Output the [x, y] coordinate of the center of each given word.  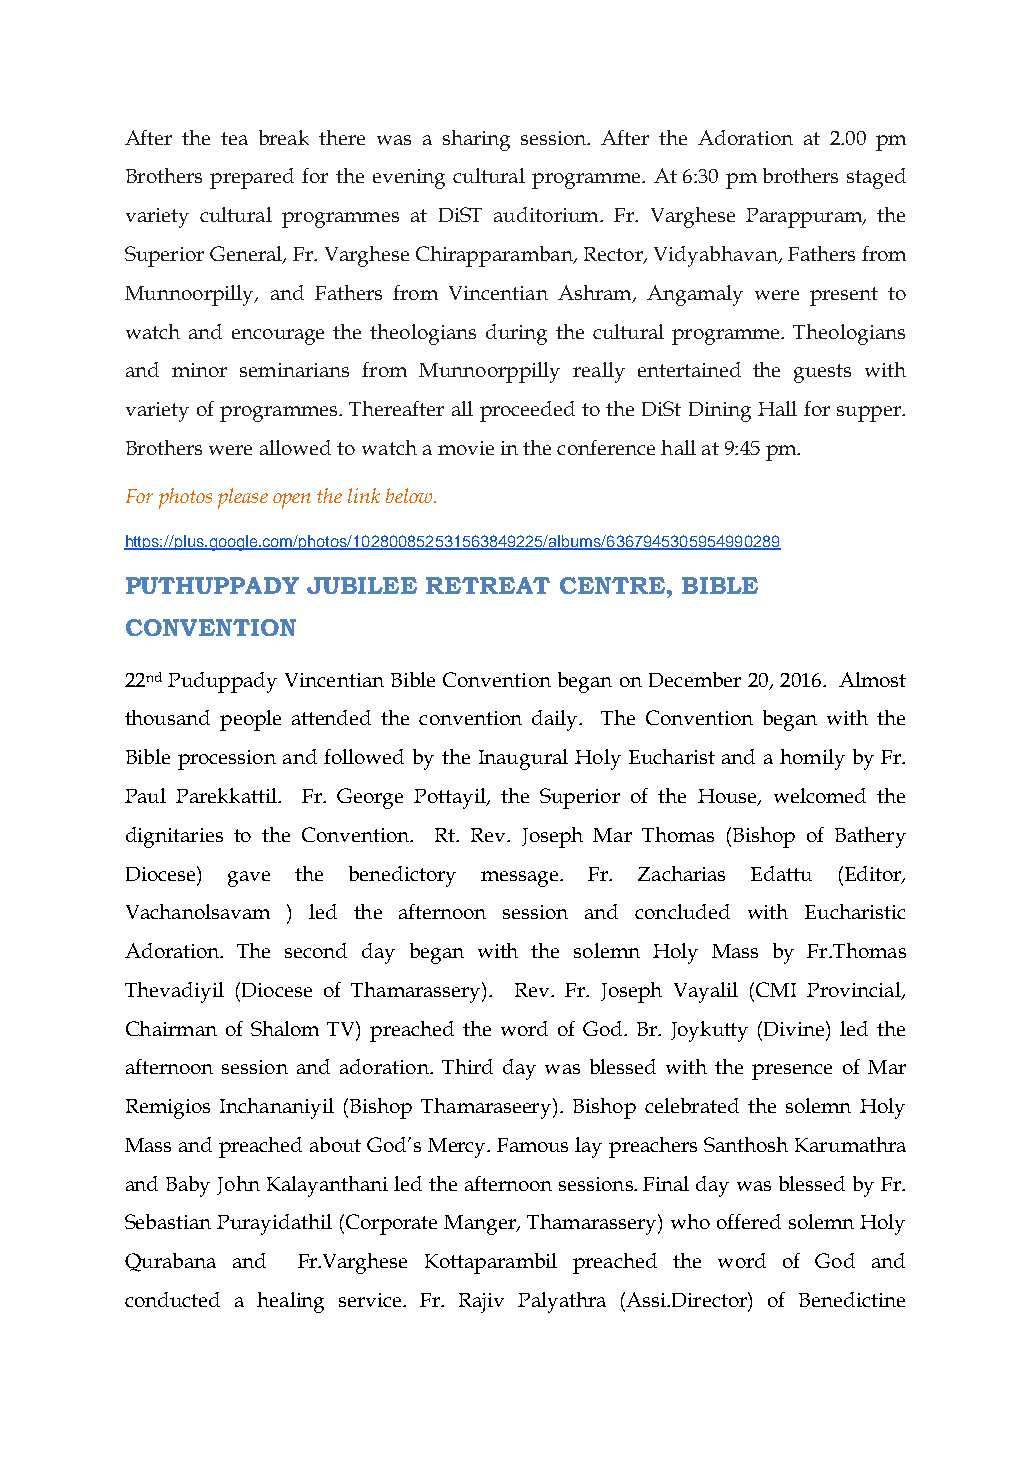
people [250, 720]
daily [556, 720]
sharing [476, 140]
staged [876, 178]
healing [290, 1302]
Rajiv [481, 1303]
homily [812, 759]
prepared [252, 178]
